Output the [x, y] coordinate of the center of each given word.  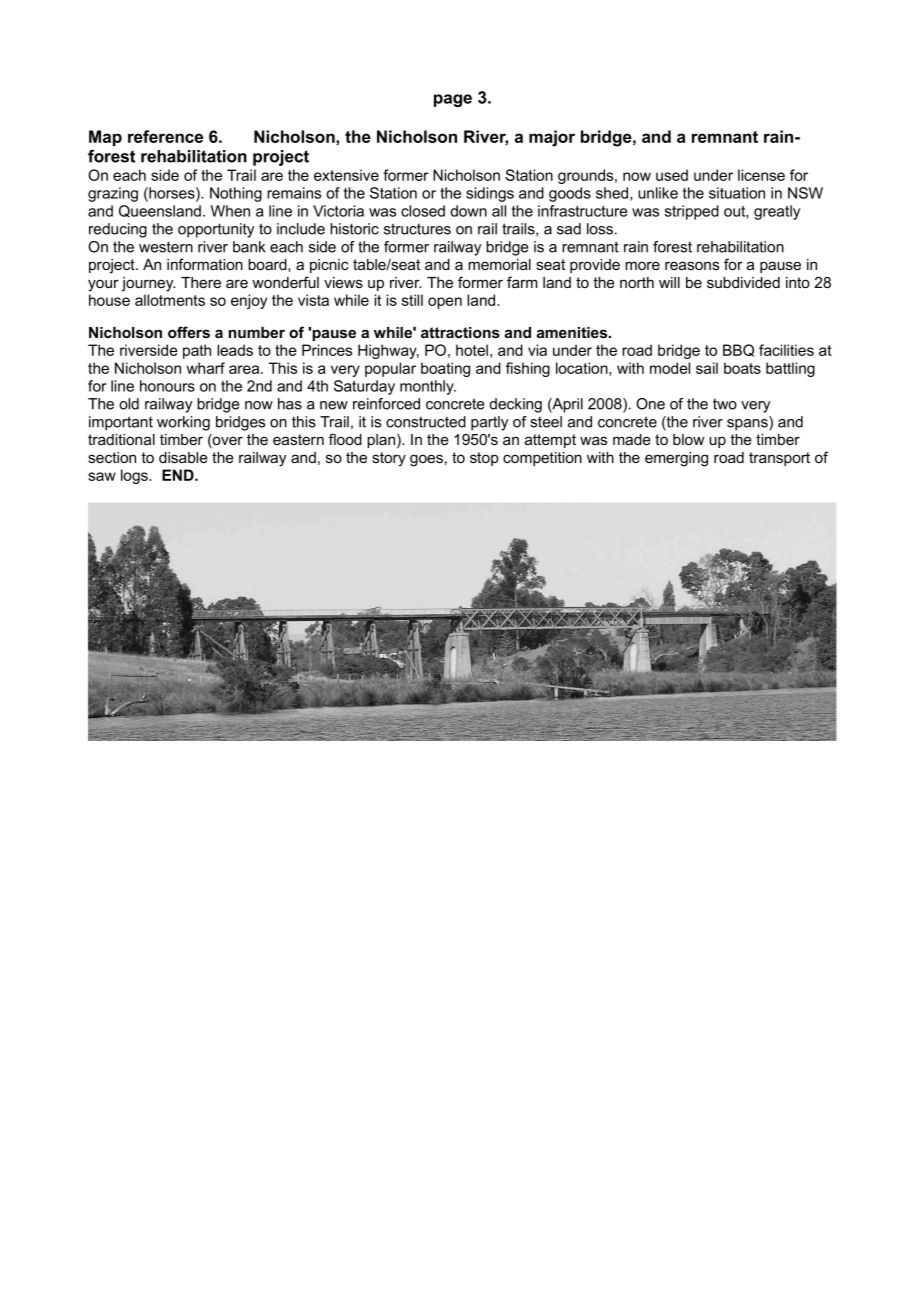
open [445, 303]
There [201, 282]
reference [165, 136]
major [552, 138]
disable [183, 457]
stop [484, 459]
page [453, 100]
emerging [676, 459]
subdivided [743, 282]
